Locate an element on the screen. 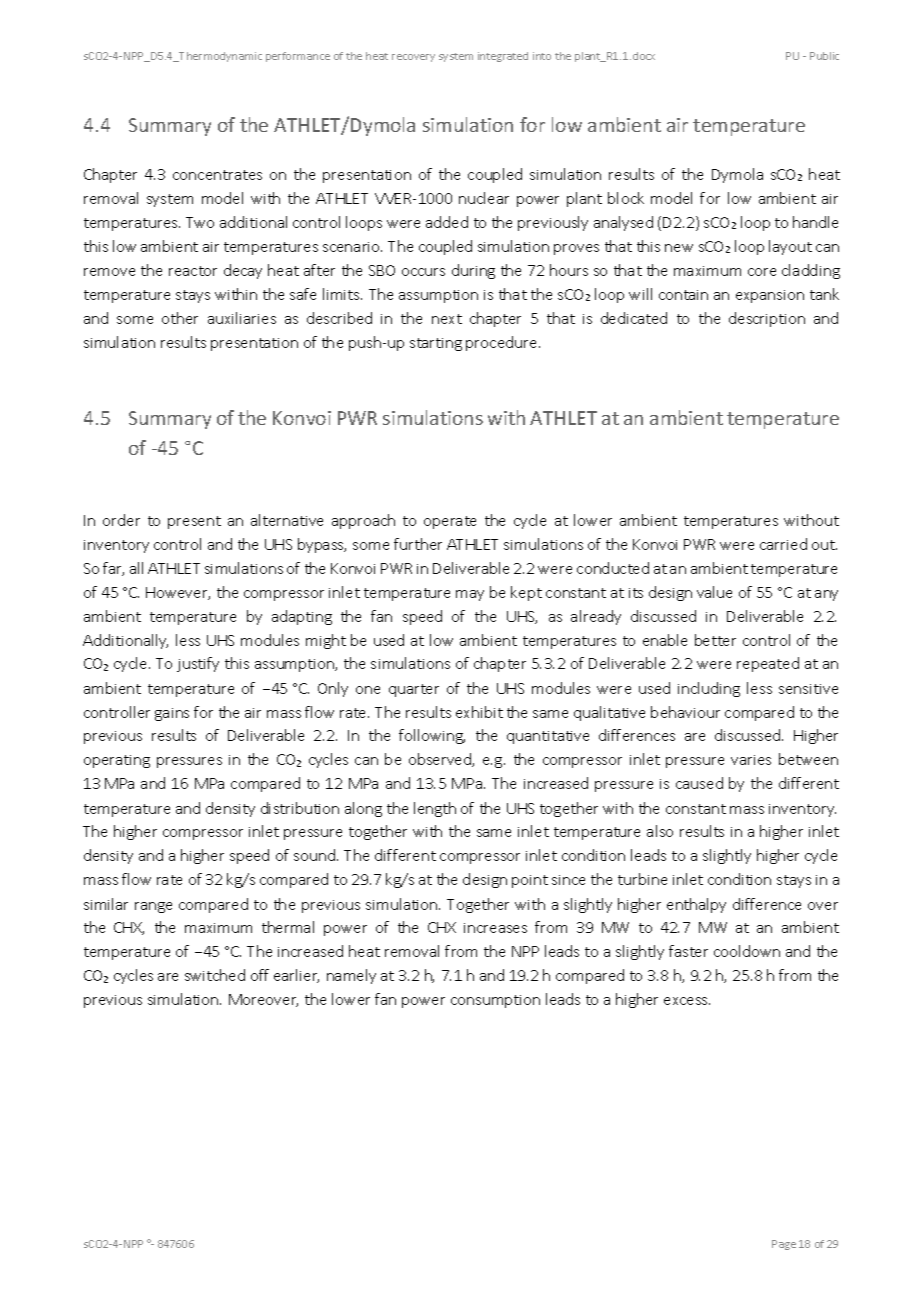 Image resolution: width=924 pixels, height=1307 pixels. gains is located at coordinates (172, 714).
